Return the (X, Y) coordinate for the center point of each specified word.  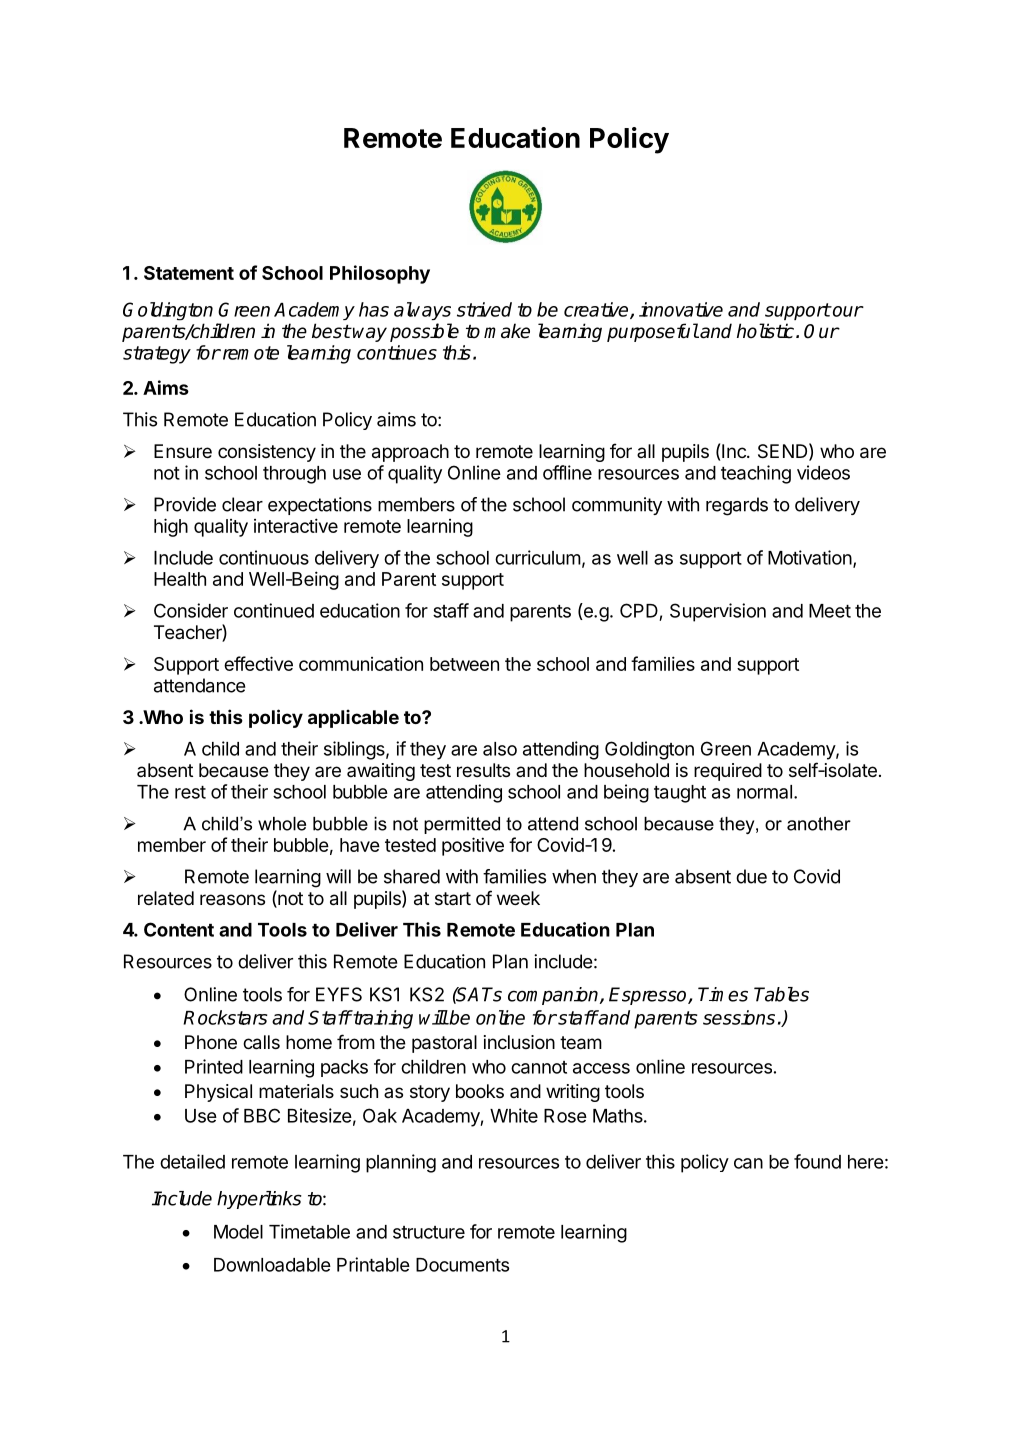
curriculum (538, 557)
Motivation (810, 557)
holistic (765, 331)
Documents (462, 1265)
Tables (781, 994)
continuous (264, 557)
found (817, 1161)
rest (190, 792)
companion (554, 996)
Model (238, 1232)
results (483, 770)
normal (764, 792)
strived (484, 309)
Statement (189, 273)
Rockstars (225, 1017)
